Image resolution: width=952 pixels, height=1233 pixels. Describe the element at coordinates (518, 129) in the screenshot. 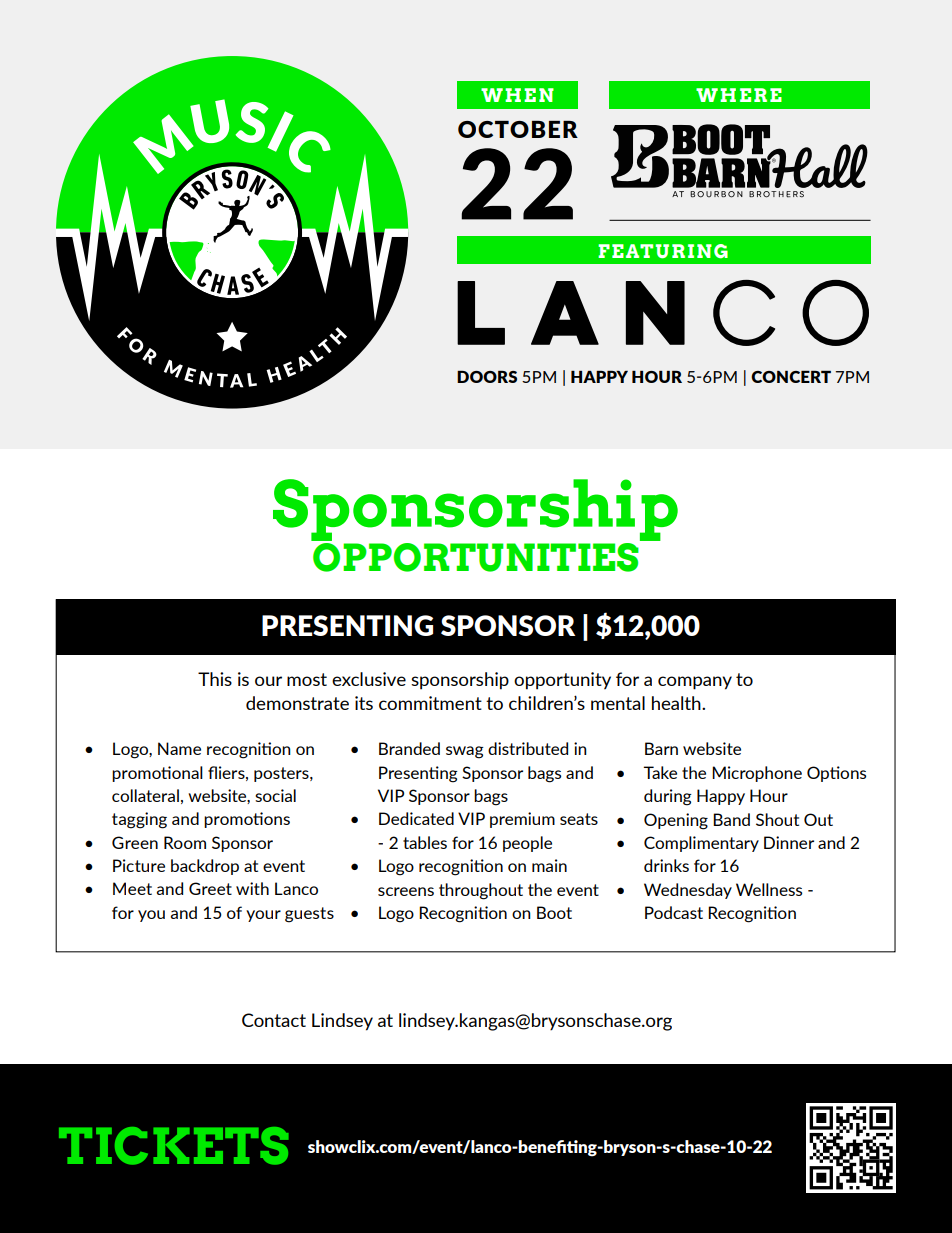

I see `OCTOBER` at that location.
